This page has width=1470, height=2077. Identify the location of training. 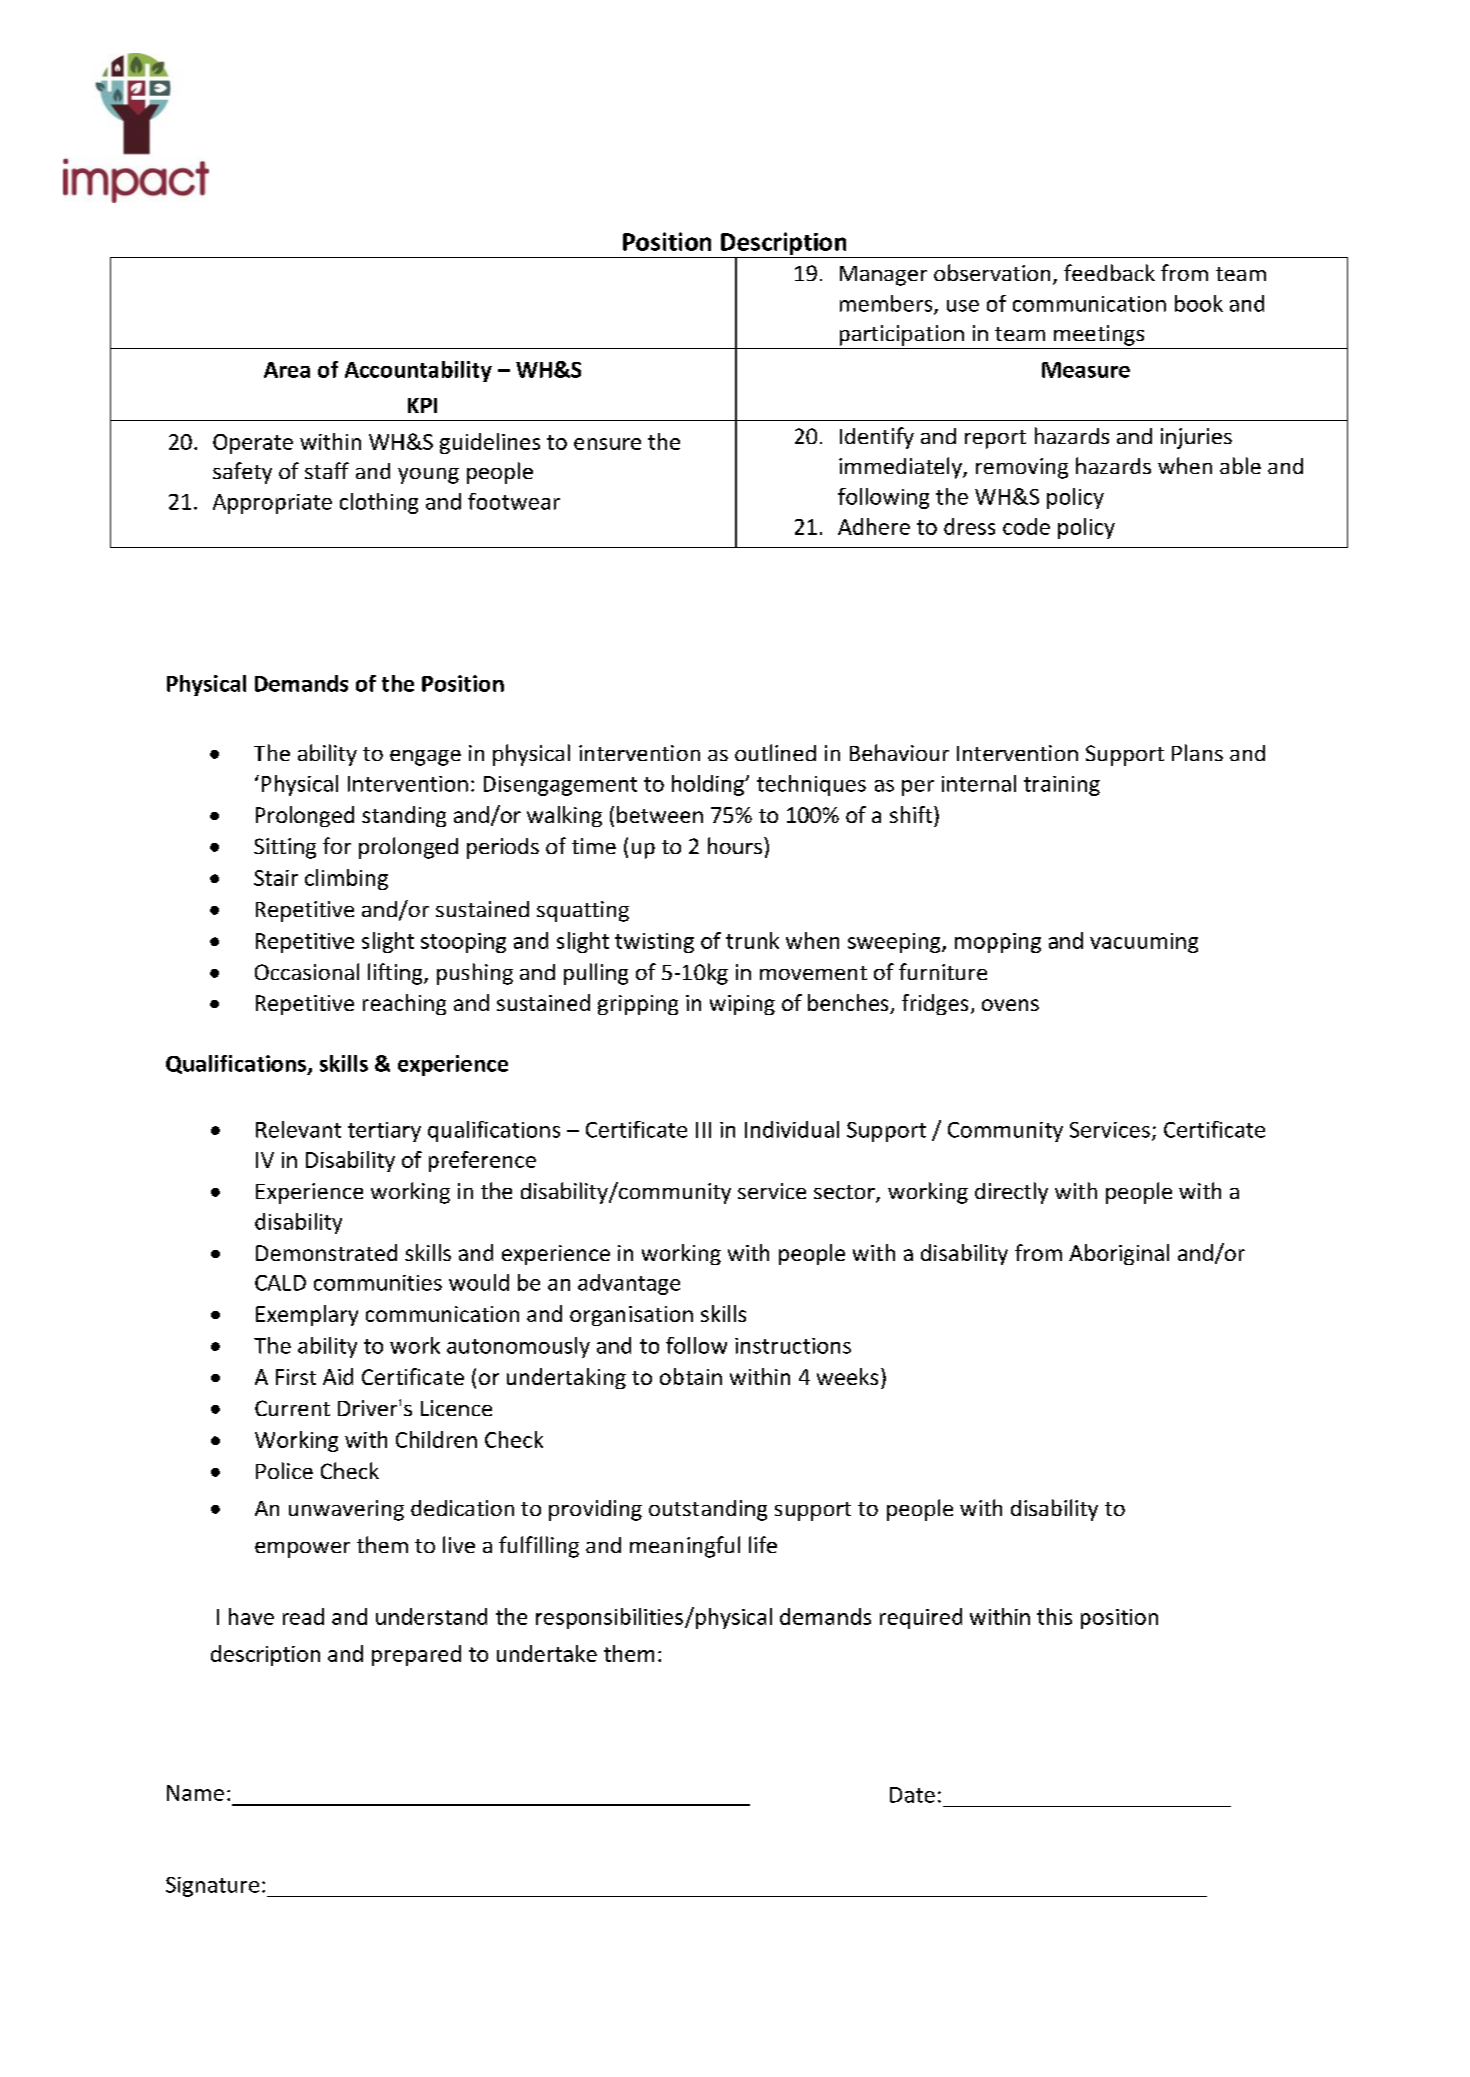
(1062, 786).
